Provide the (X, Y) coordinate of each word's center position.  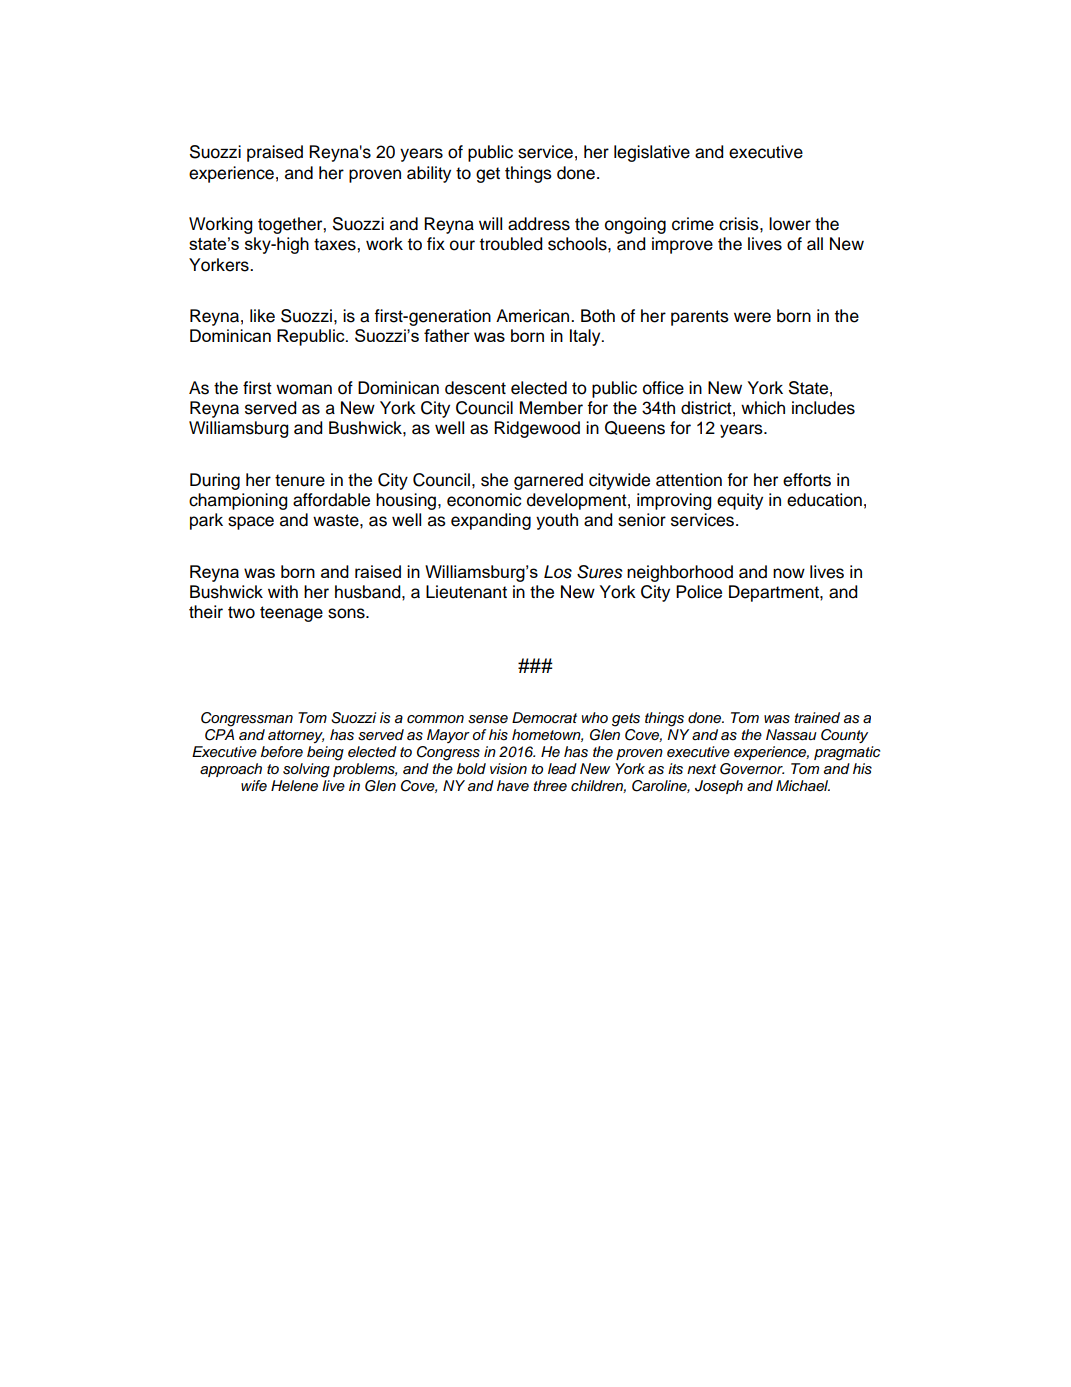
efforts (807, 480)
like (262, 316)
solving (306, 770)
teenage (291, 614)
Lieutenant (466, 592)
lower (790, 224)
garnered (548, 481)
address (539, 224)
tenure (300, 480)
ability (429, 174)
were (752, 317)
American (534, 316)
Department (775, 593)
